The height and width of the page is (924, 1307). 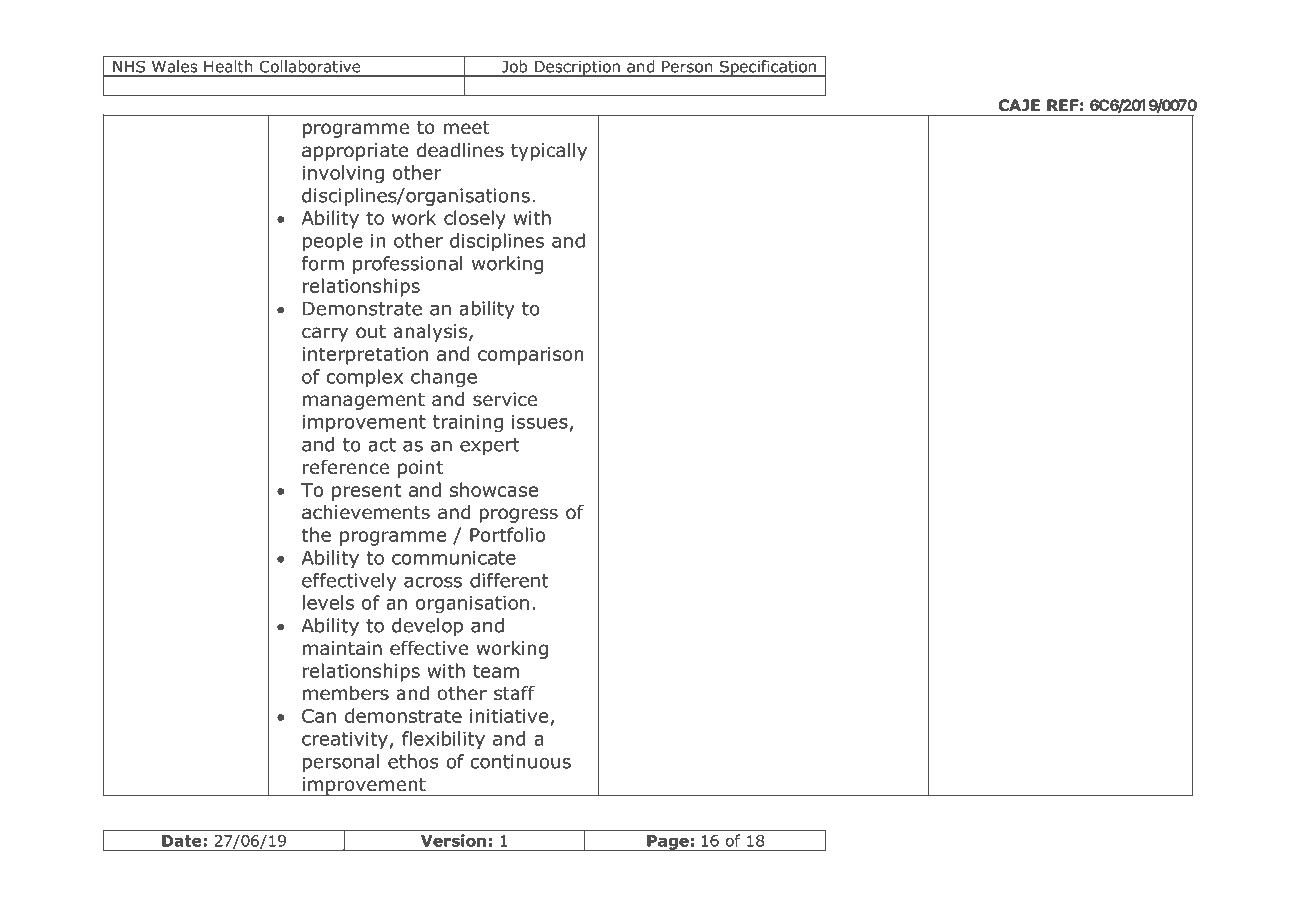 What do you see at coordinates (518, 515) in the page?
I see `progress` at bounding box center [518, 515].
